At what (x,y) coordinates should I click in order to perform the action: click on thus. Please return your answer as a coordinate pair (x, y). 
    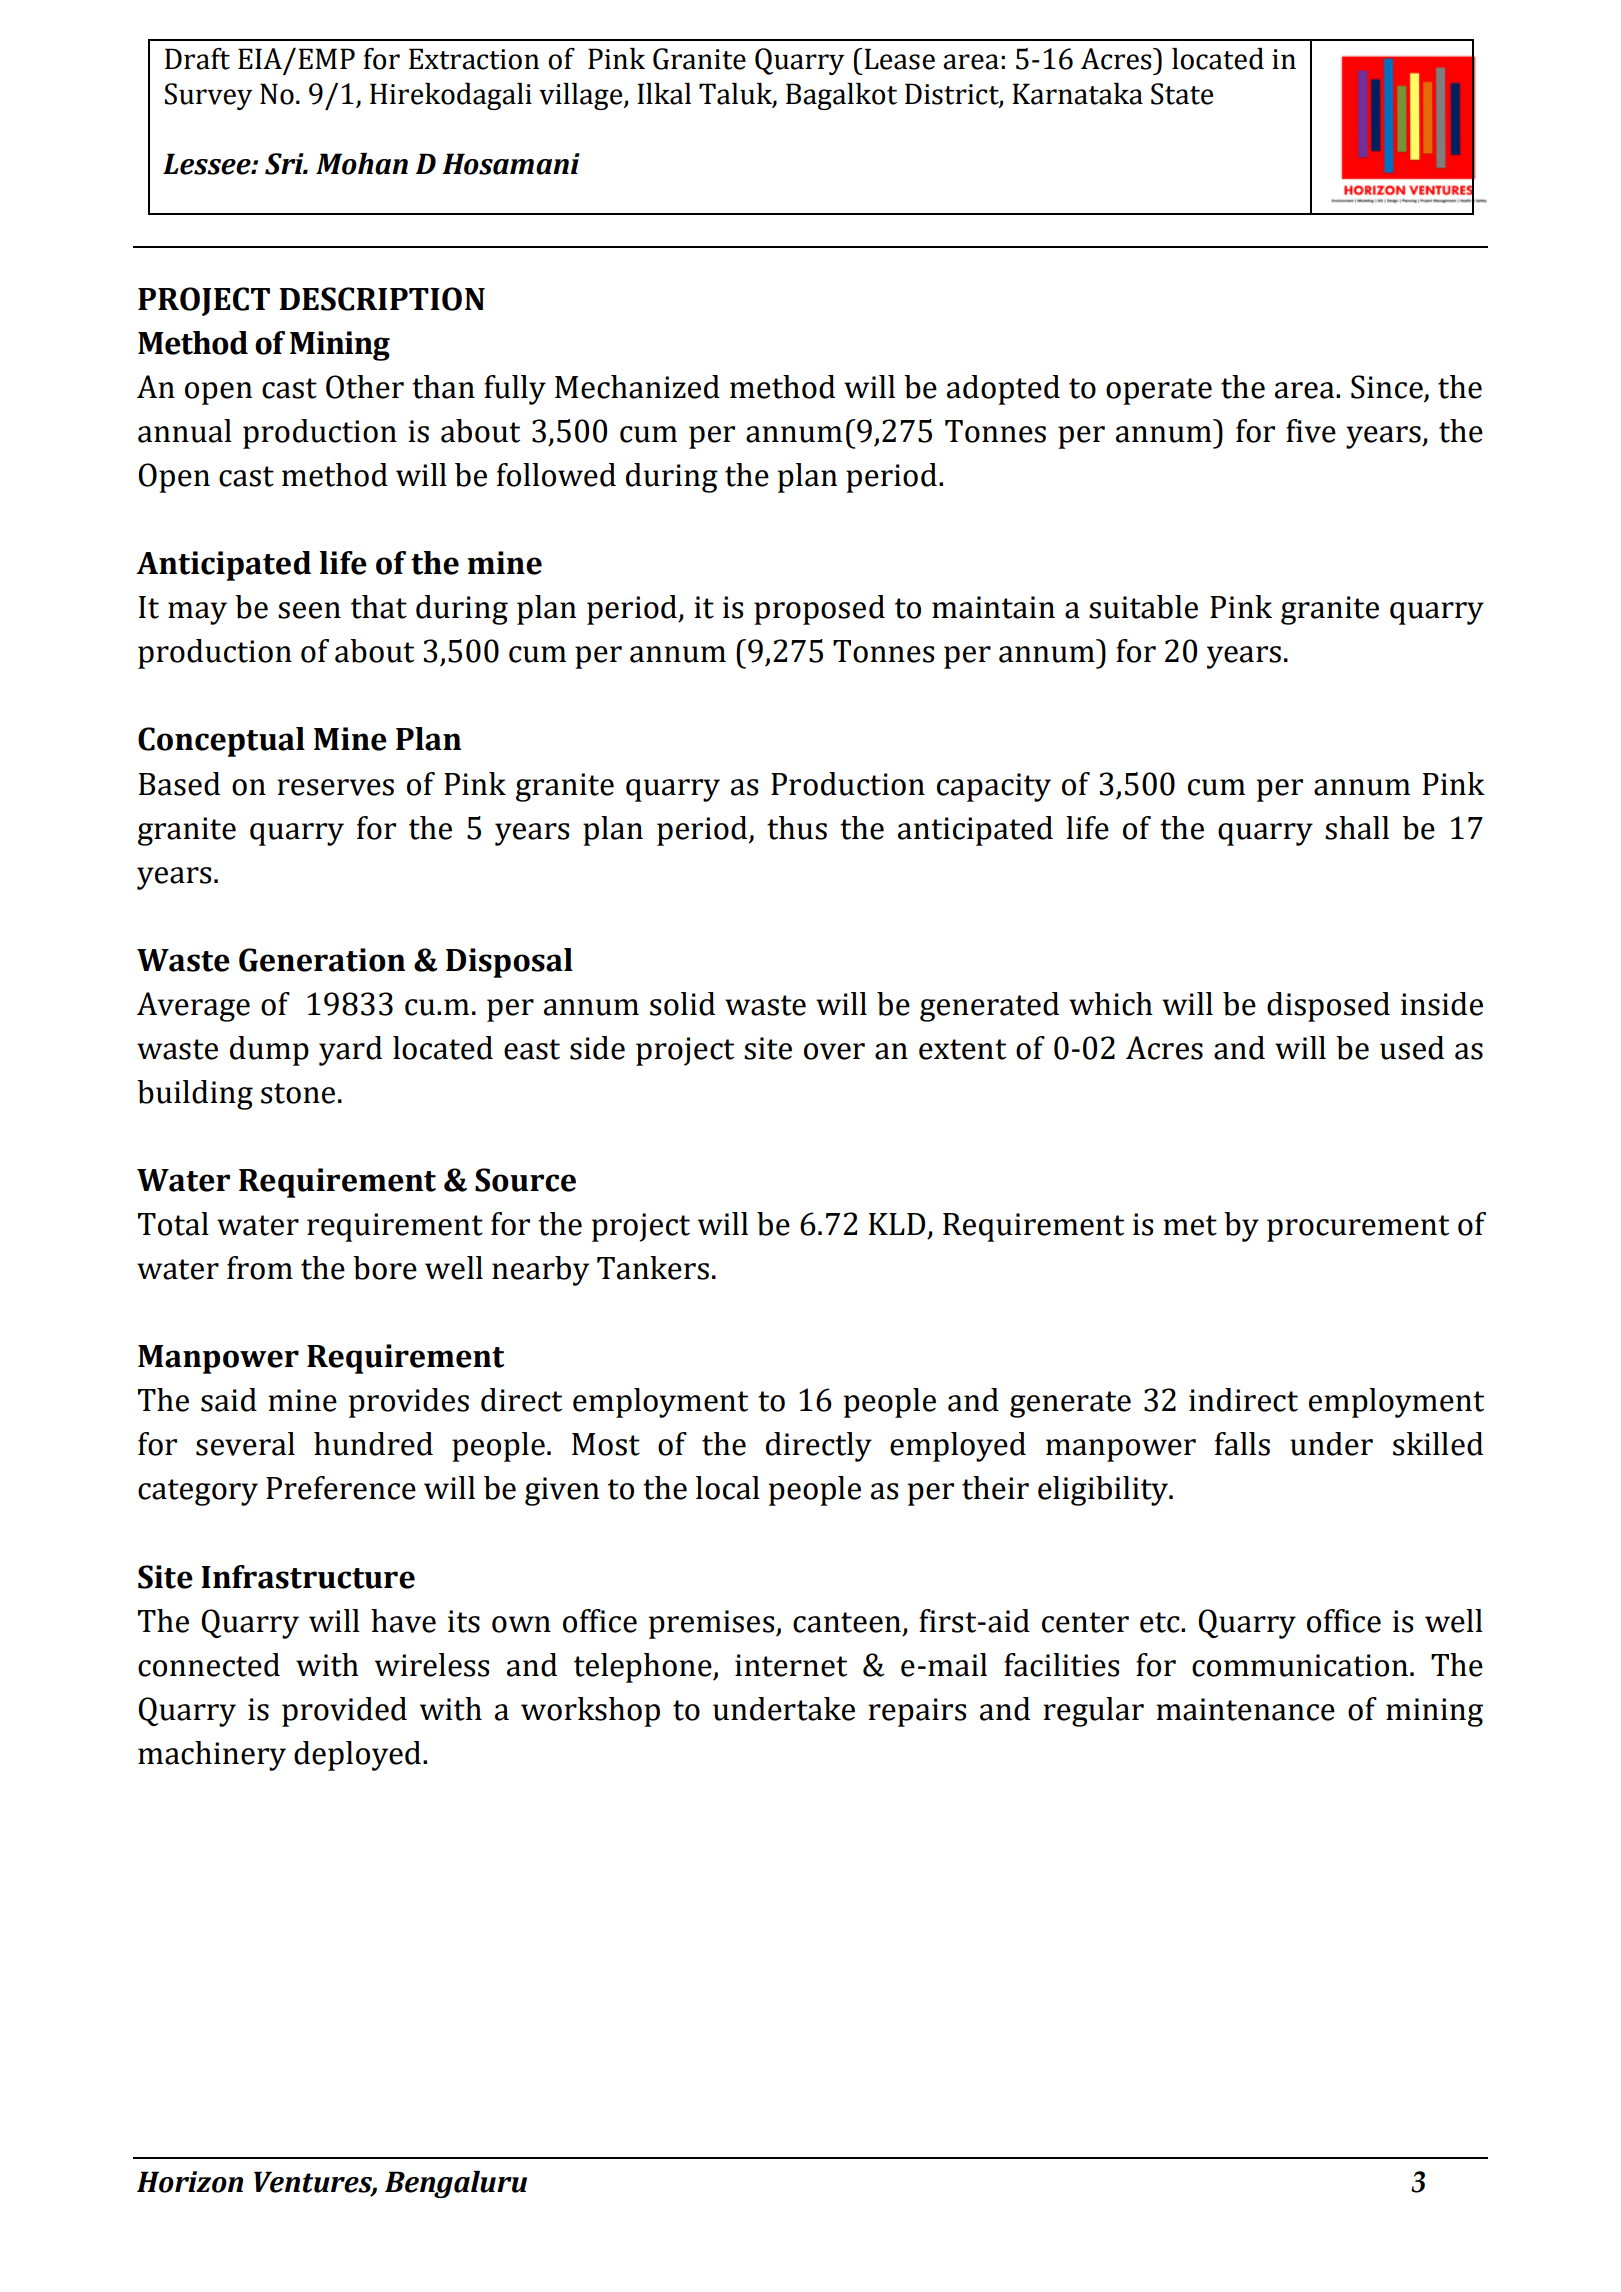
    Looking at the image, I should click on (797, 828).
